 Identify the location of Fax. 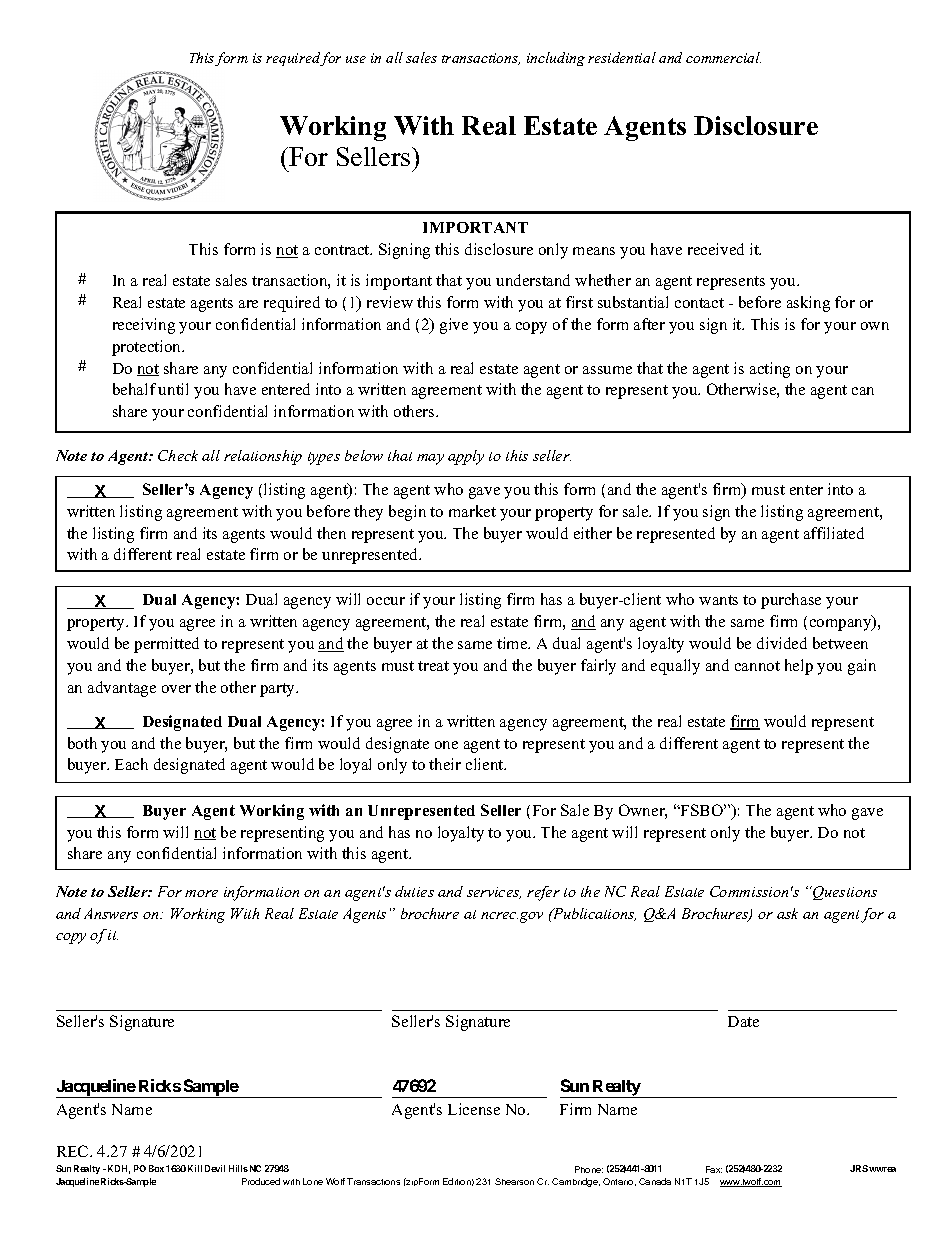
(714, 1169).
